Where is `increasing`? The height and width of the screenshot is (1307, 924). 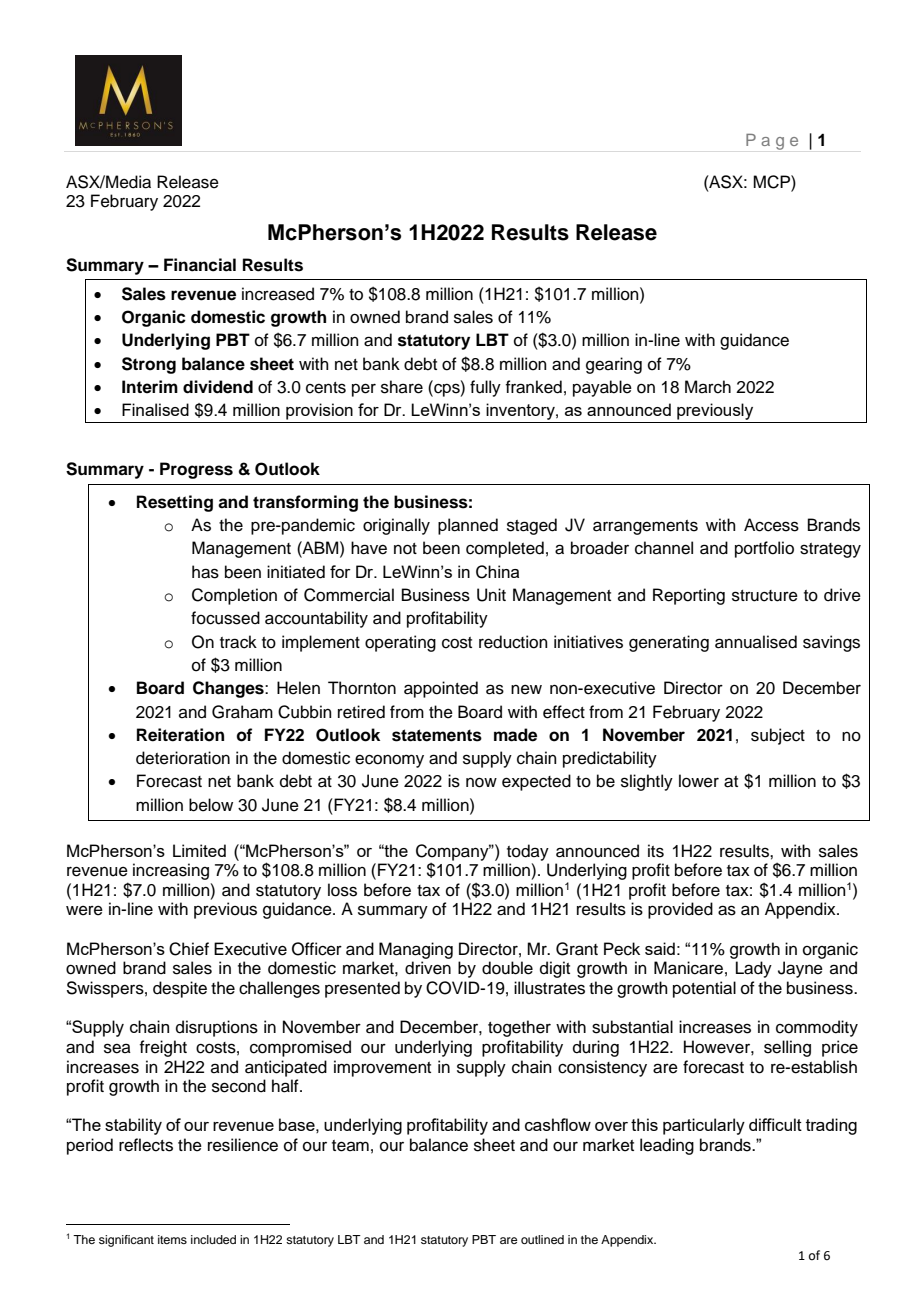
increasing is located at coordinates (171, 871).
